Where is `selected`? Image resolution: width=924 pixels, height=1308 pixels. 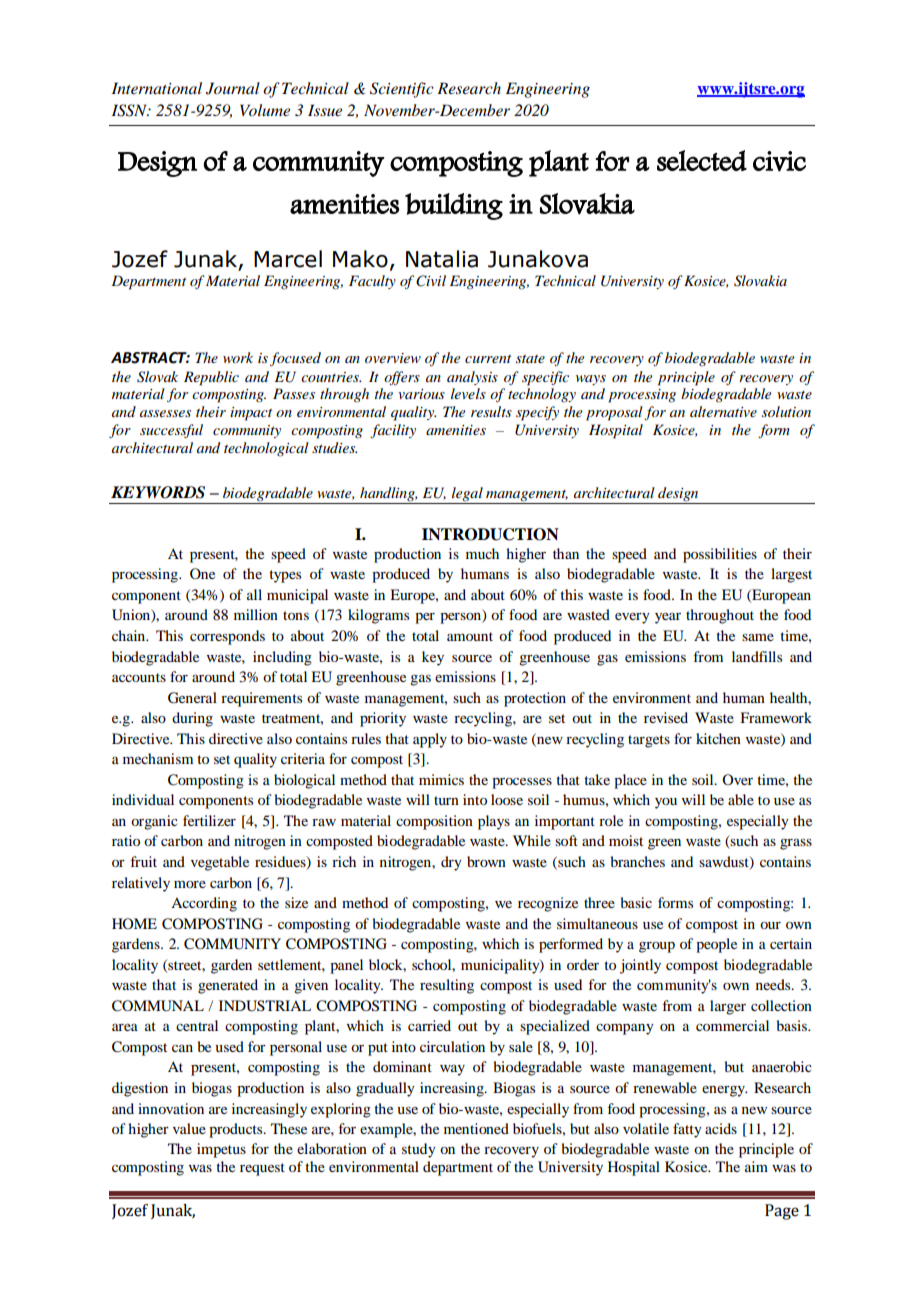 selected is located at coordinates (702, 160).
